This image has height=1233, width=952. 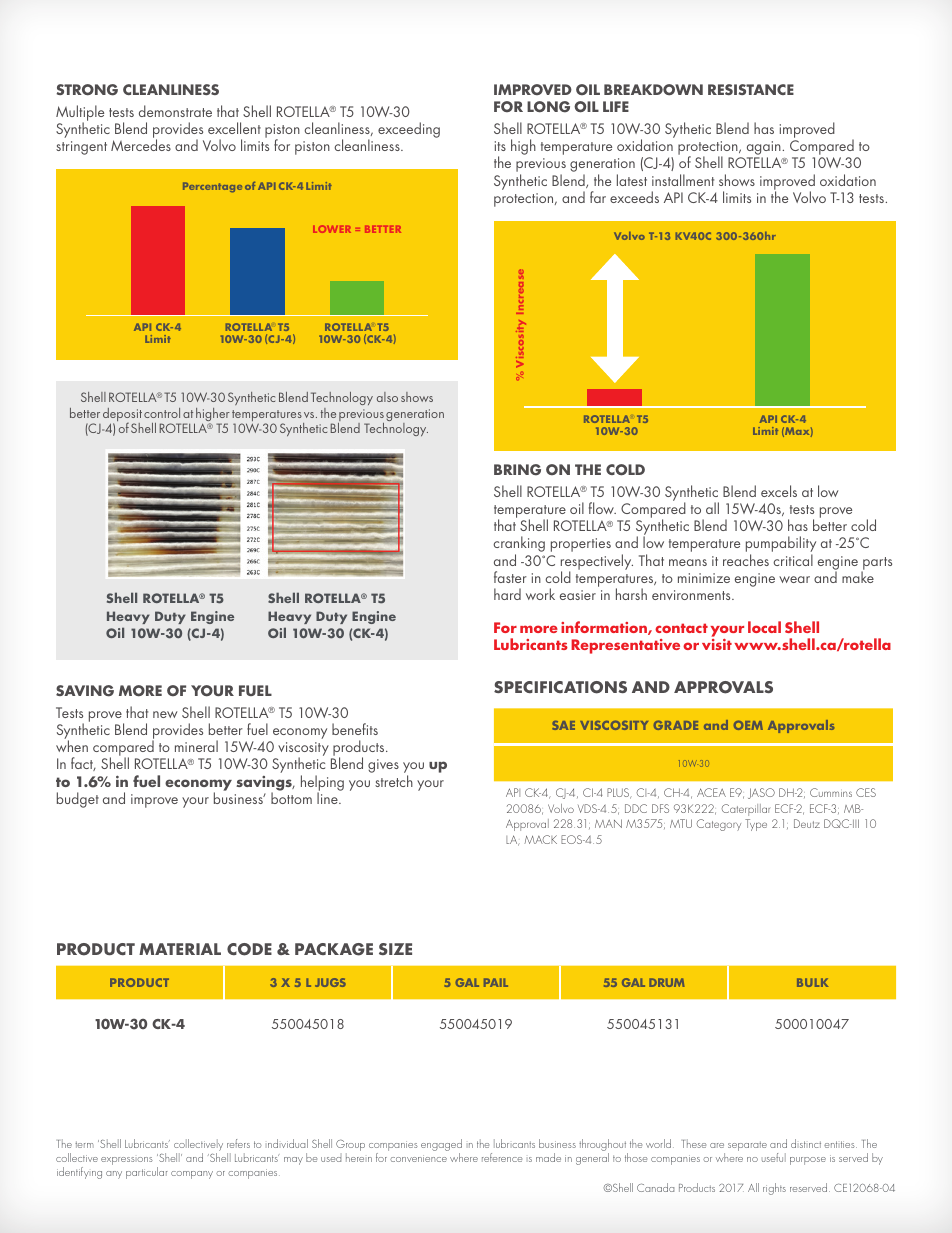 What do you see at coordinates (409, 130) in the image?
I see `exceeding` at bounding box center [409, 130].
